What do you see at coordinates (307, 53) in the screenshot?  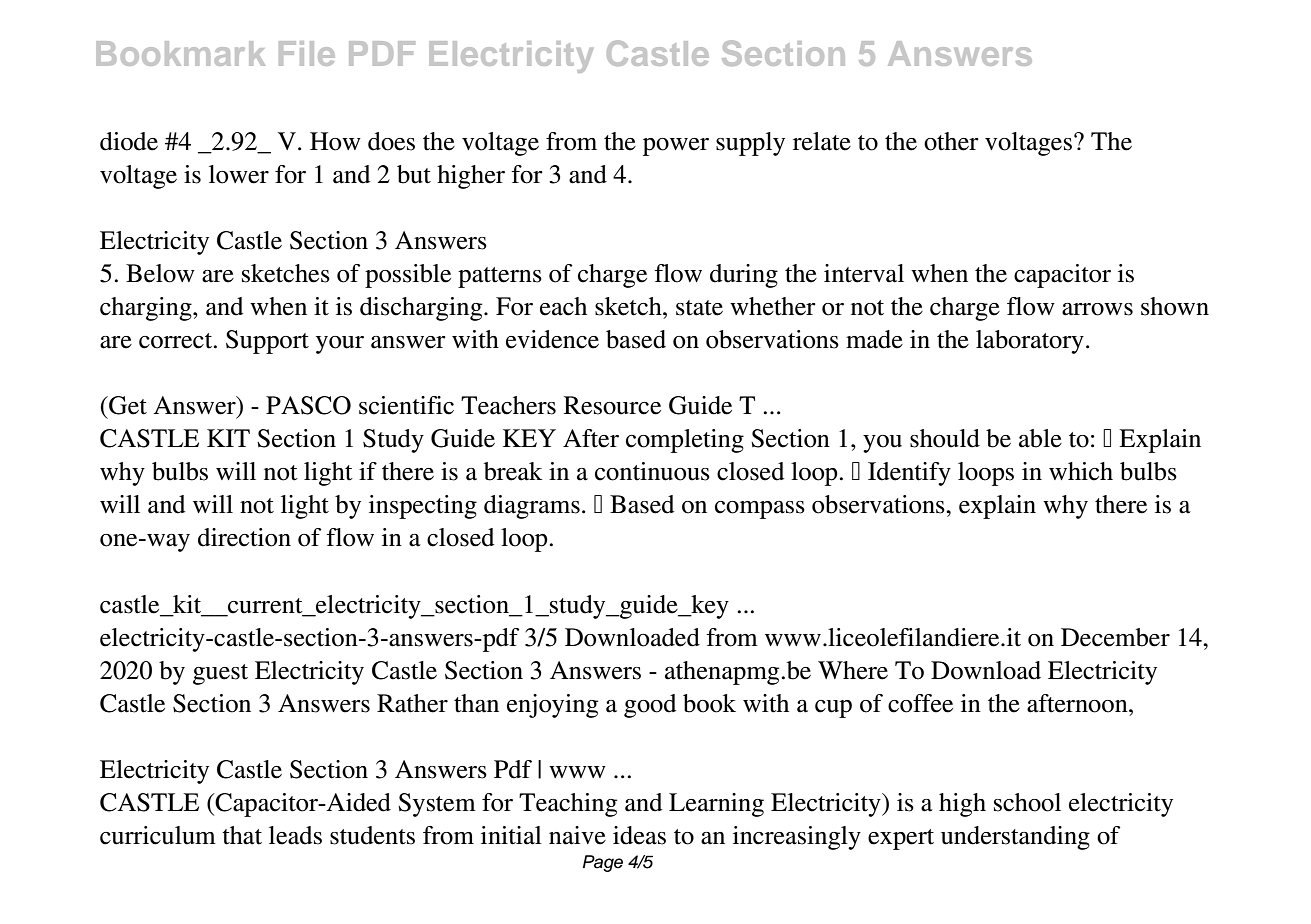 I see `File` at bounding box center [307, 53].
